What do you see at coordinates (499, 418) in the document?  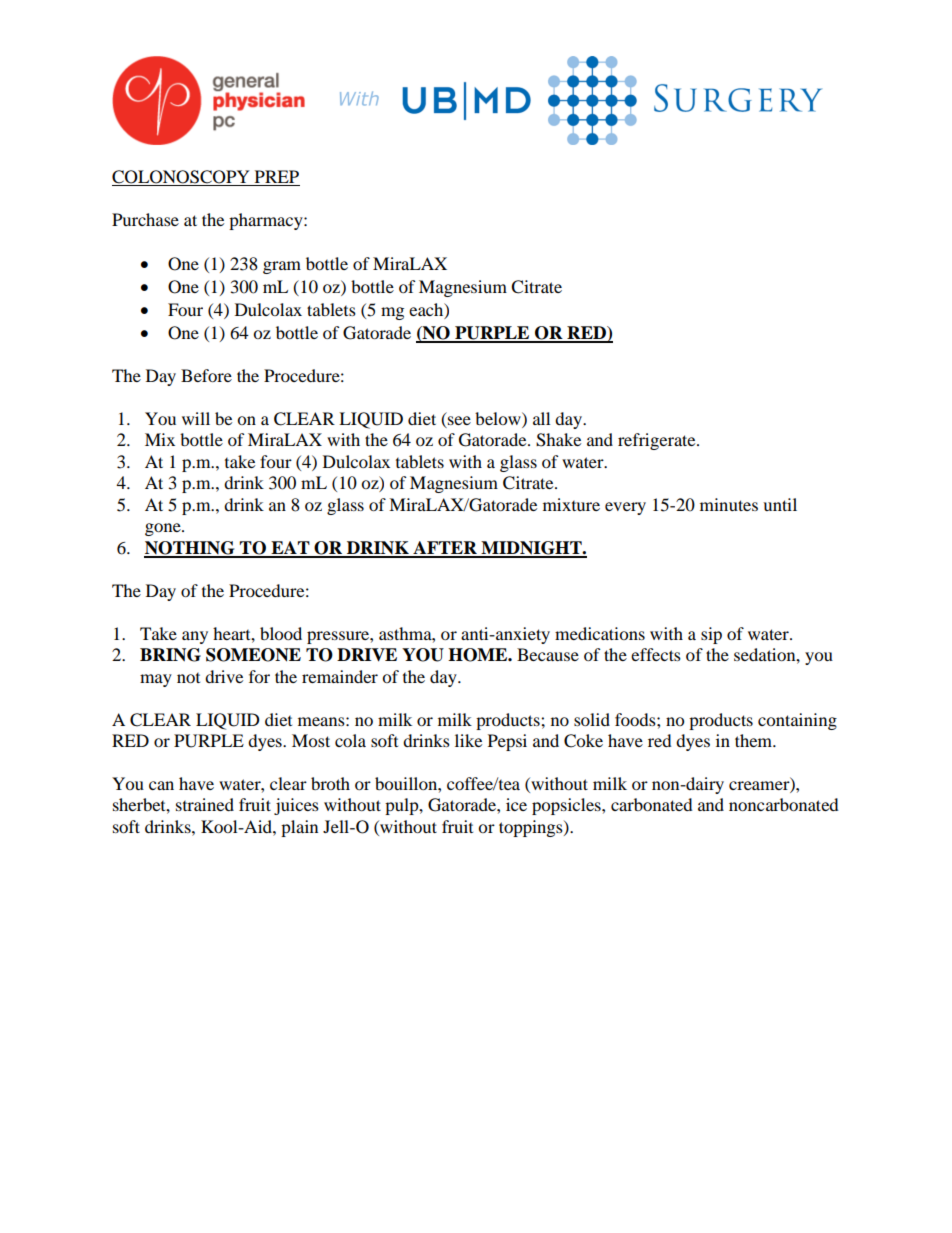 I see `below` at bounding box center [499, 418].
